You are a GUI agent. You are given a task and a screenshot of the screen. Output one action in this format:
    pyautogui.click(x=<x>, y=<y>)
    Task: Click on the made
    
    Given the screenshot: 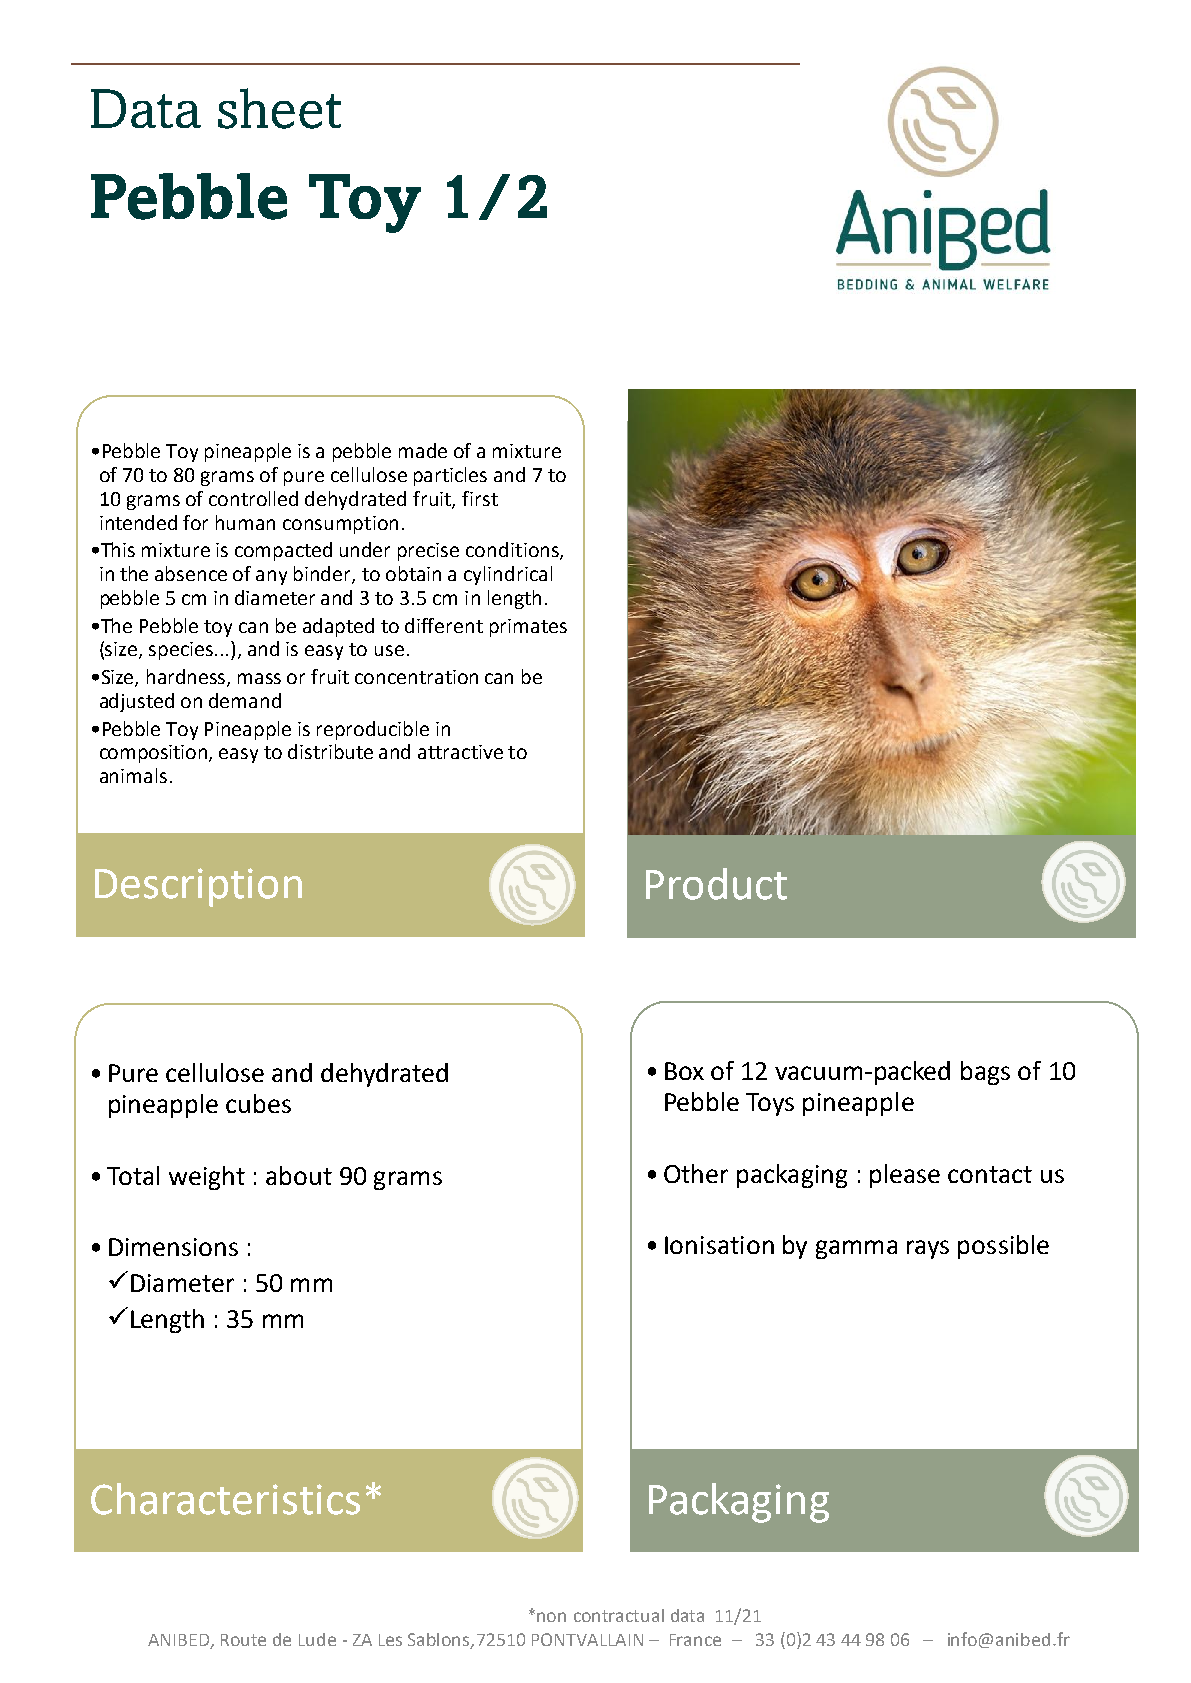 What is the action you would take?
    pyautogui.click(x=423, y=450)
